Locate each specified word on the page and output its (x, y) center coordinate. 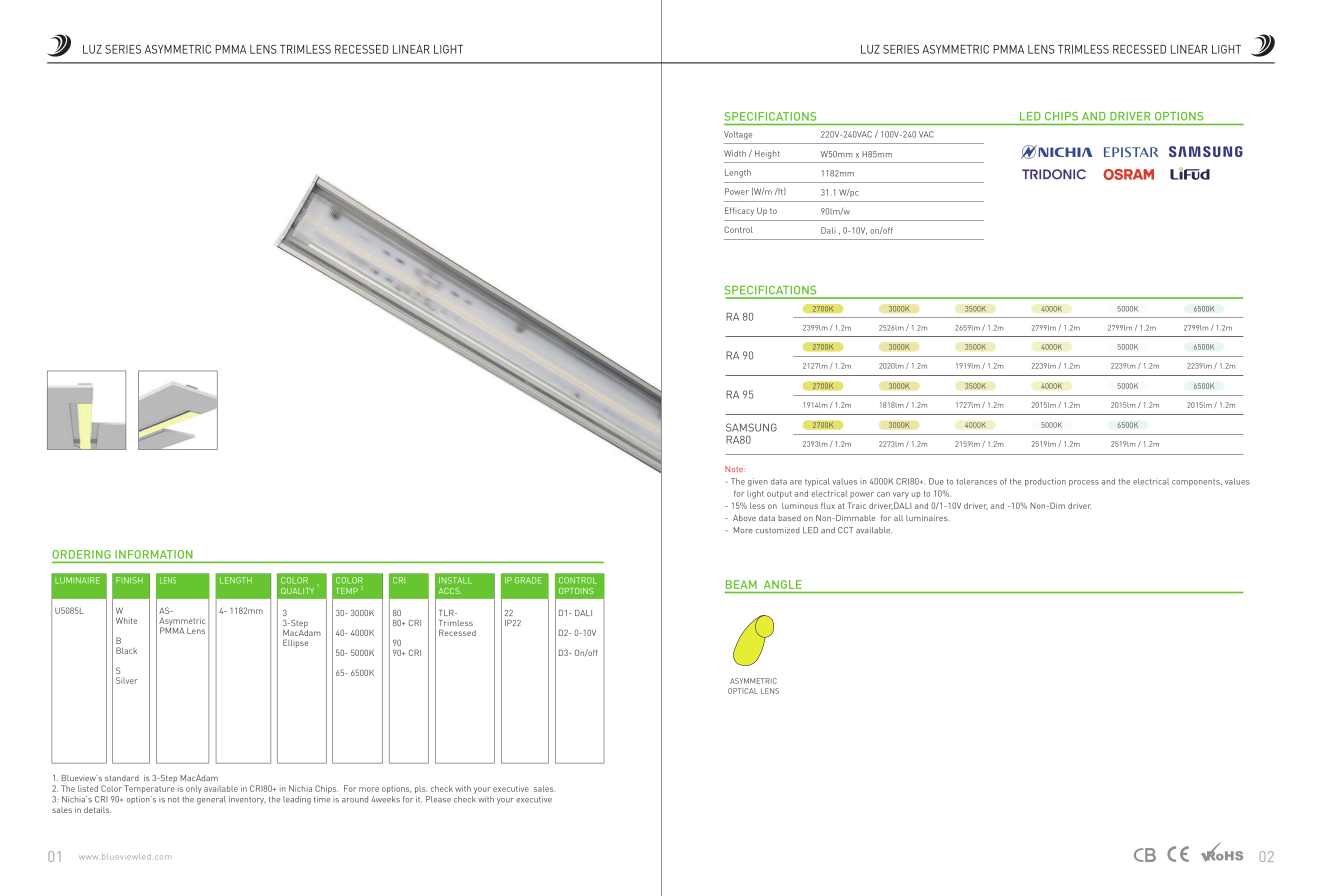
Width (735, 153)
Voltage (738, 135)
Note (734, 469)
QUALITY (297, 591)
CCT (845, 530)
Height (767, 154)
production (1045, 482)
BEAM (741, 584)
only (194, 789)
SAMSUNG (751, 427)
